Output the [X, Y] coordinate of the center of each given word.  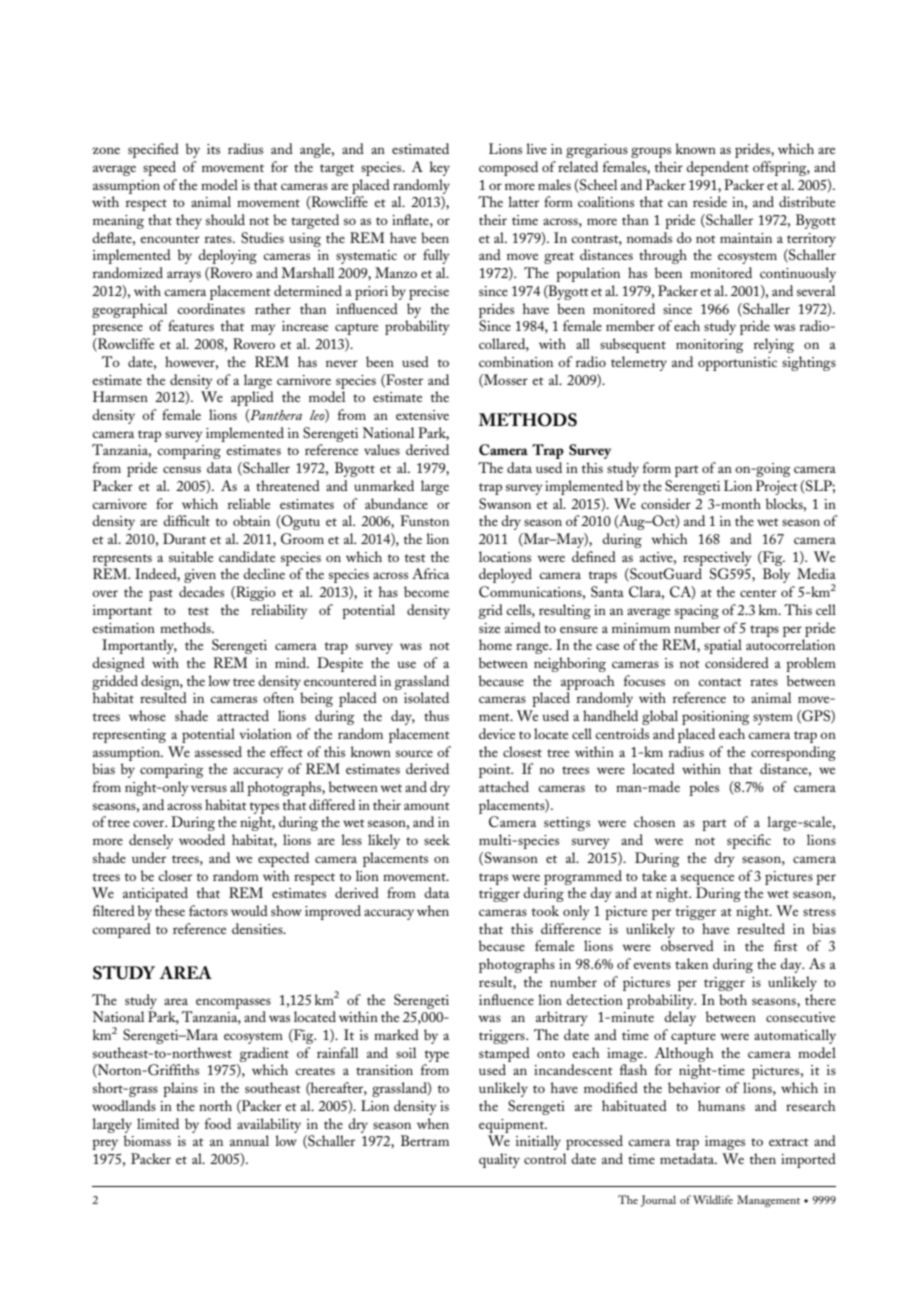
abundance [396, 503]
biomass [147, 1140]
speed [159, 168]
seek [437, 839]
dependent [717, 168]
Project [777, 487]
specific [749, 841]
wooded [202, 839]
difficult [186, 520]
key [440, 168]
